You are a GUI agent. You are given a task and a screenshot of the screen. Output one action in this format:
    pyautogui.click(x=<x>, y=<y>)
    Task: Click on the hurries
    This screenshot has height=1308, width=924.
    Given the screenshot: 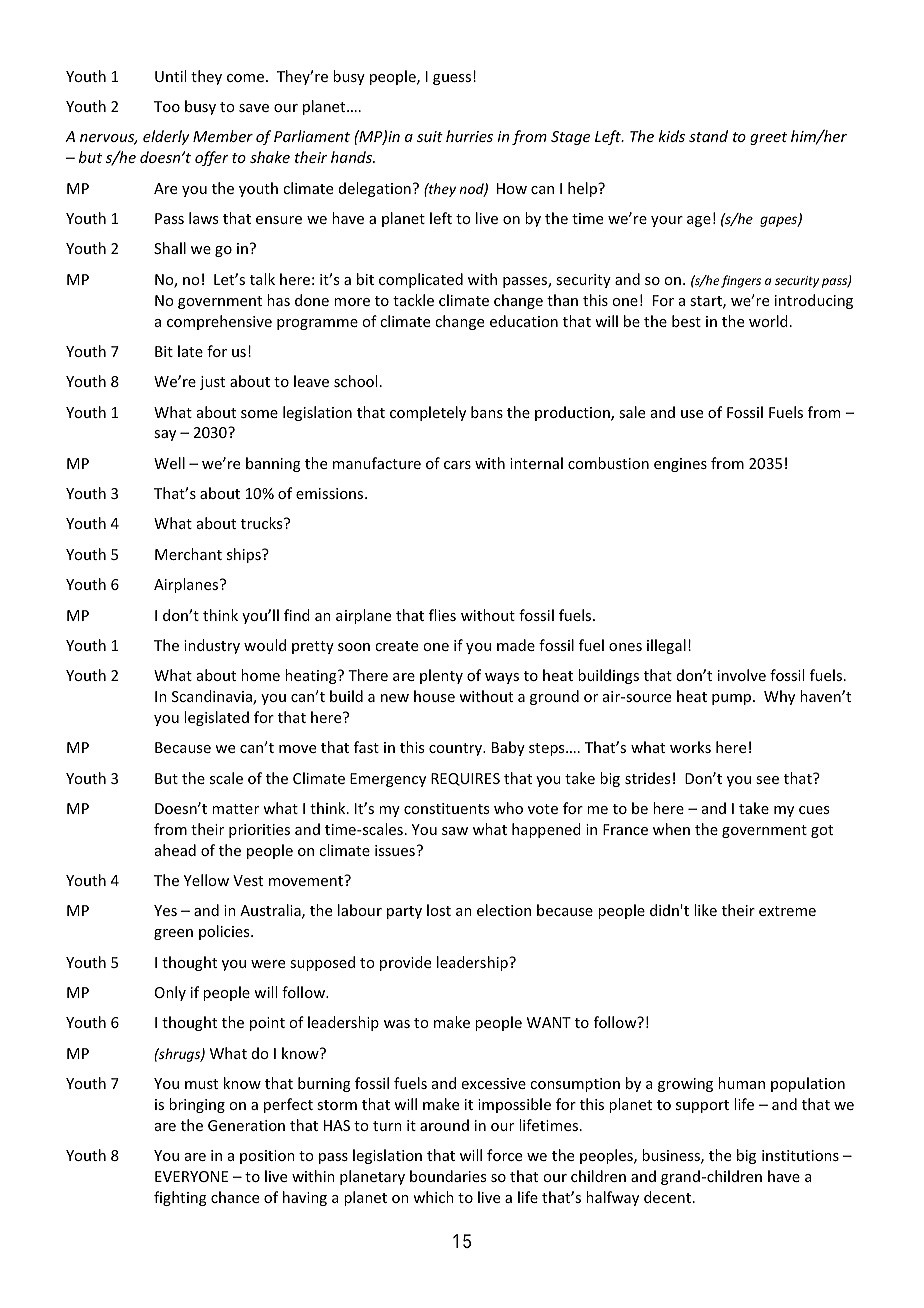 What is the action you would take?
    pyautogui.click(x=469, y=136)
